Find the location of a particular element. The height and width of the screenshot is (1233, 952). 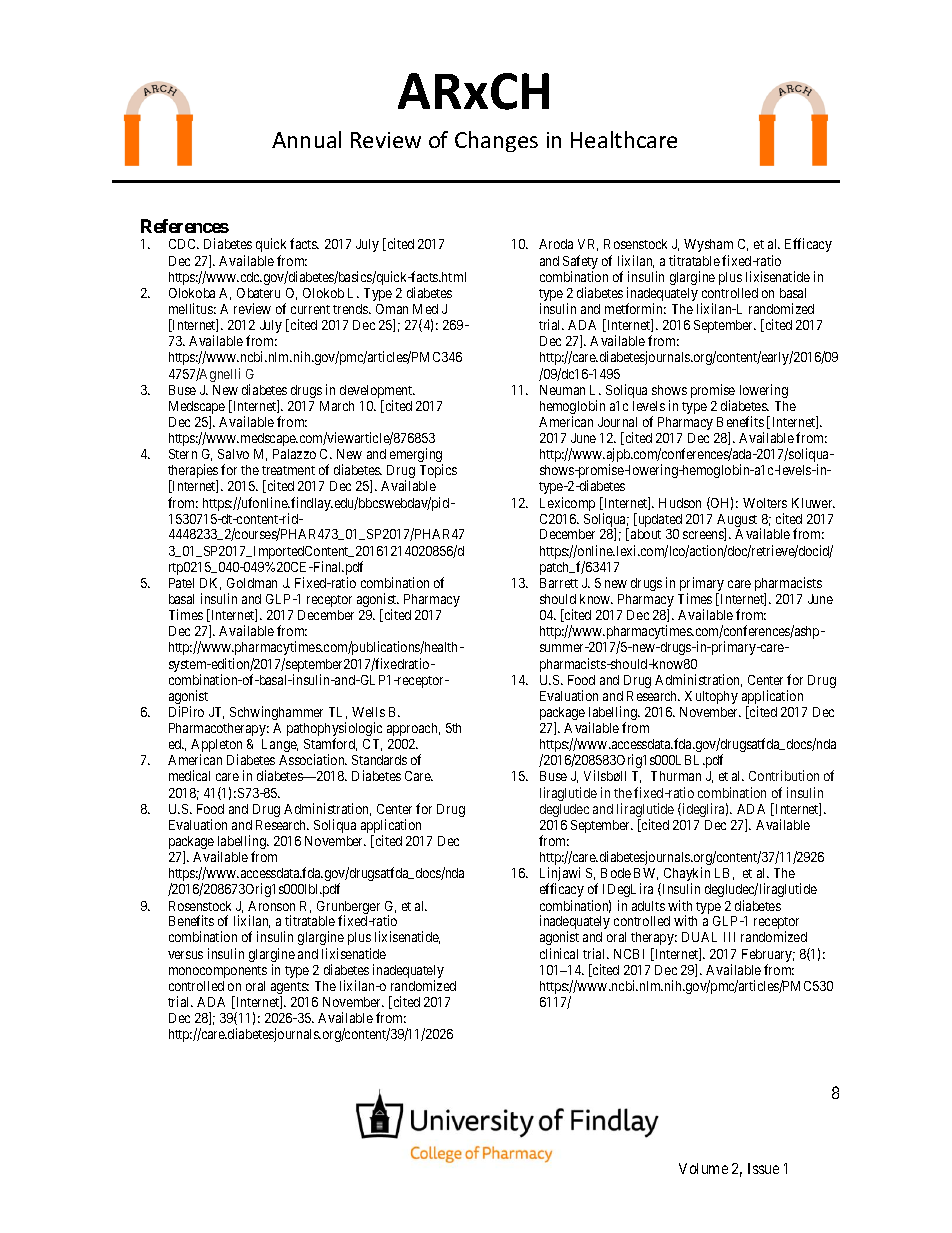

Barrett is located at coordinates (559, 583).
